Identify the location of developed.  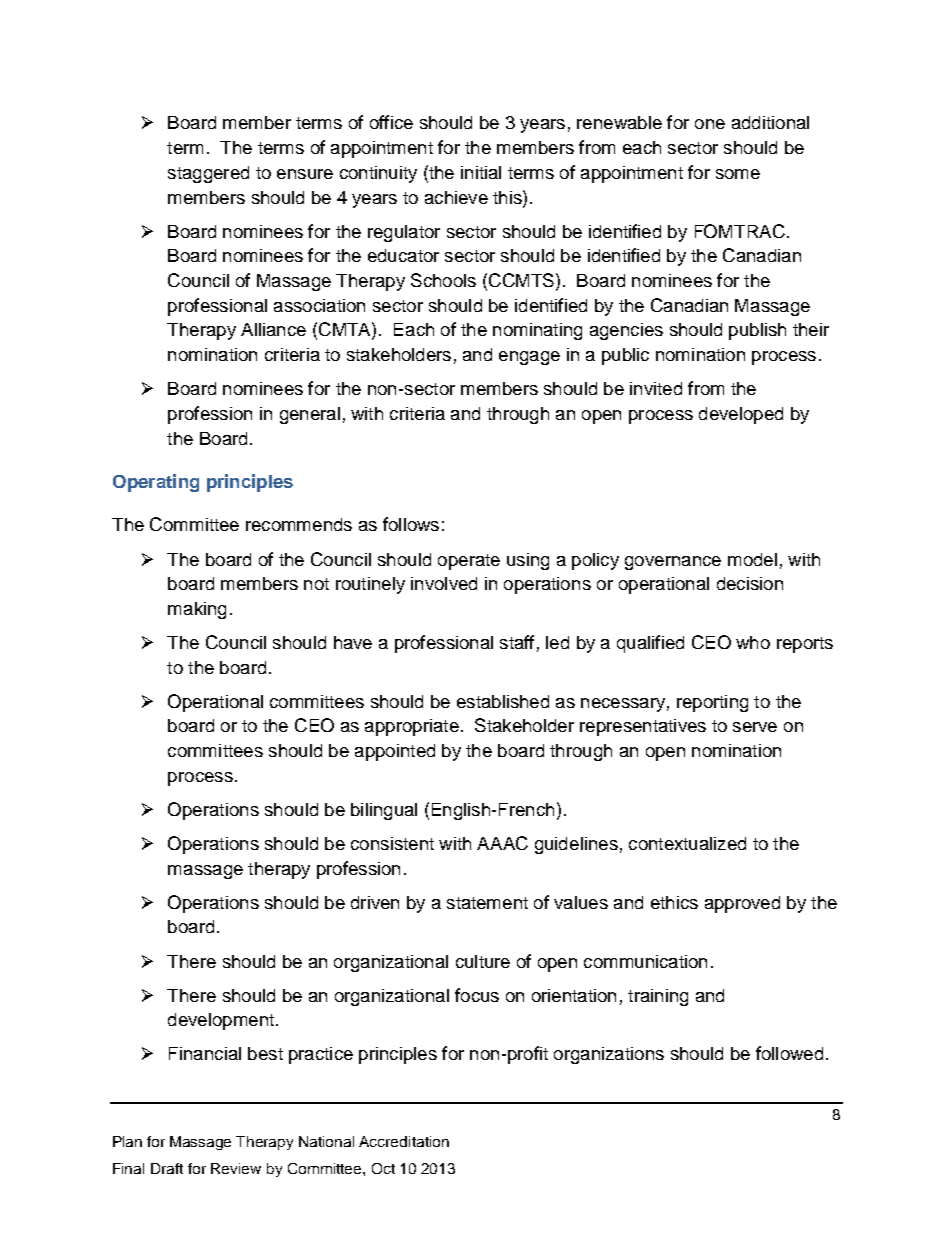
(741, 415).
